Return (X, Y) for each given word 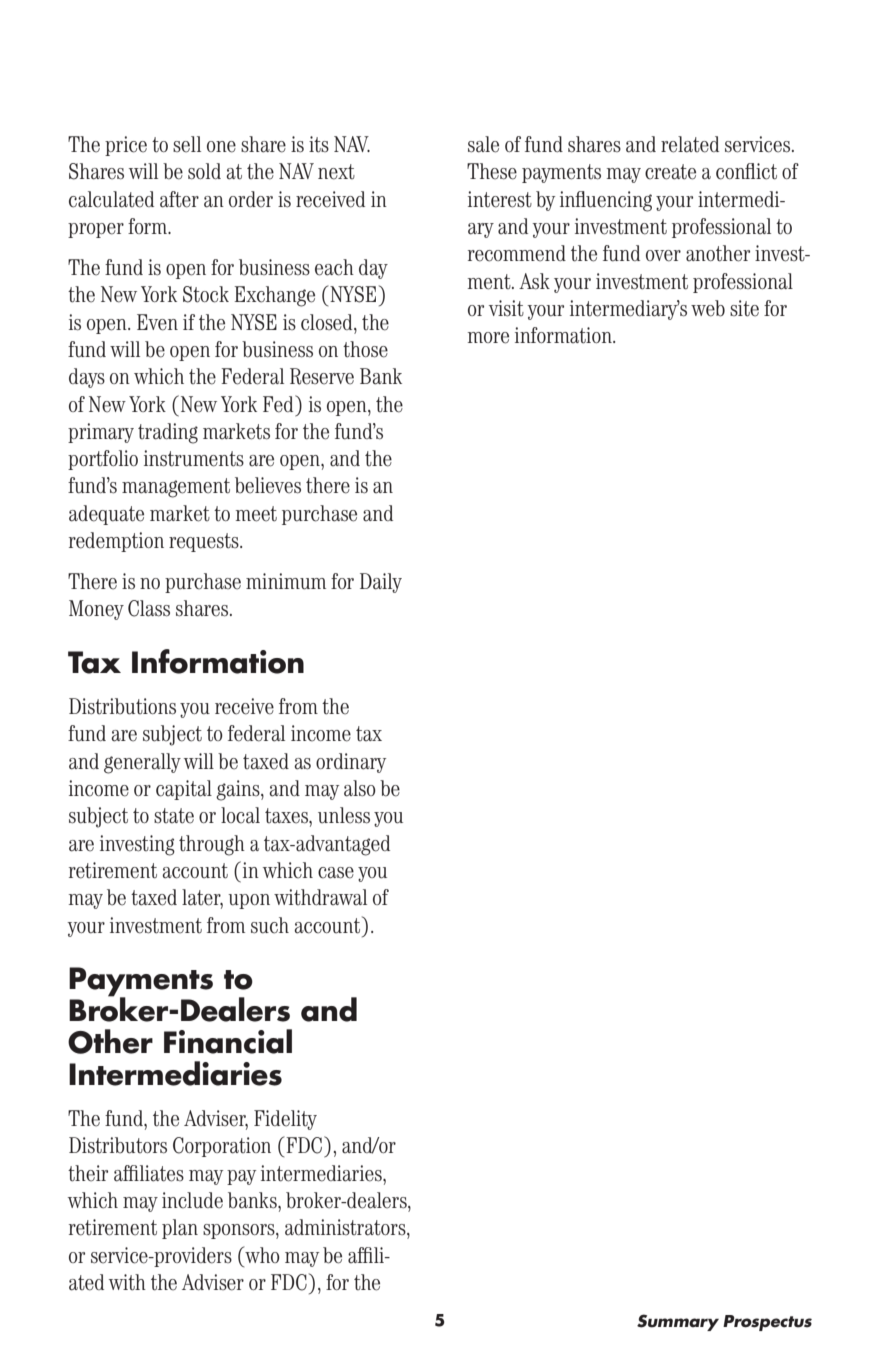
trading (168, 433)
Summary (678, 1322)
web (708, 308)
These (492, 171)
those (365, 349)
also (360, 788)
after (179, 199)
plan (180, 1229)
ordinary (351, 763)
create (670, 172)
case (336, 873)
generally (142, 763)
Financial (228, 1041)
